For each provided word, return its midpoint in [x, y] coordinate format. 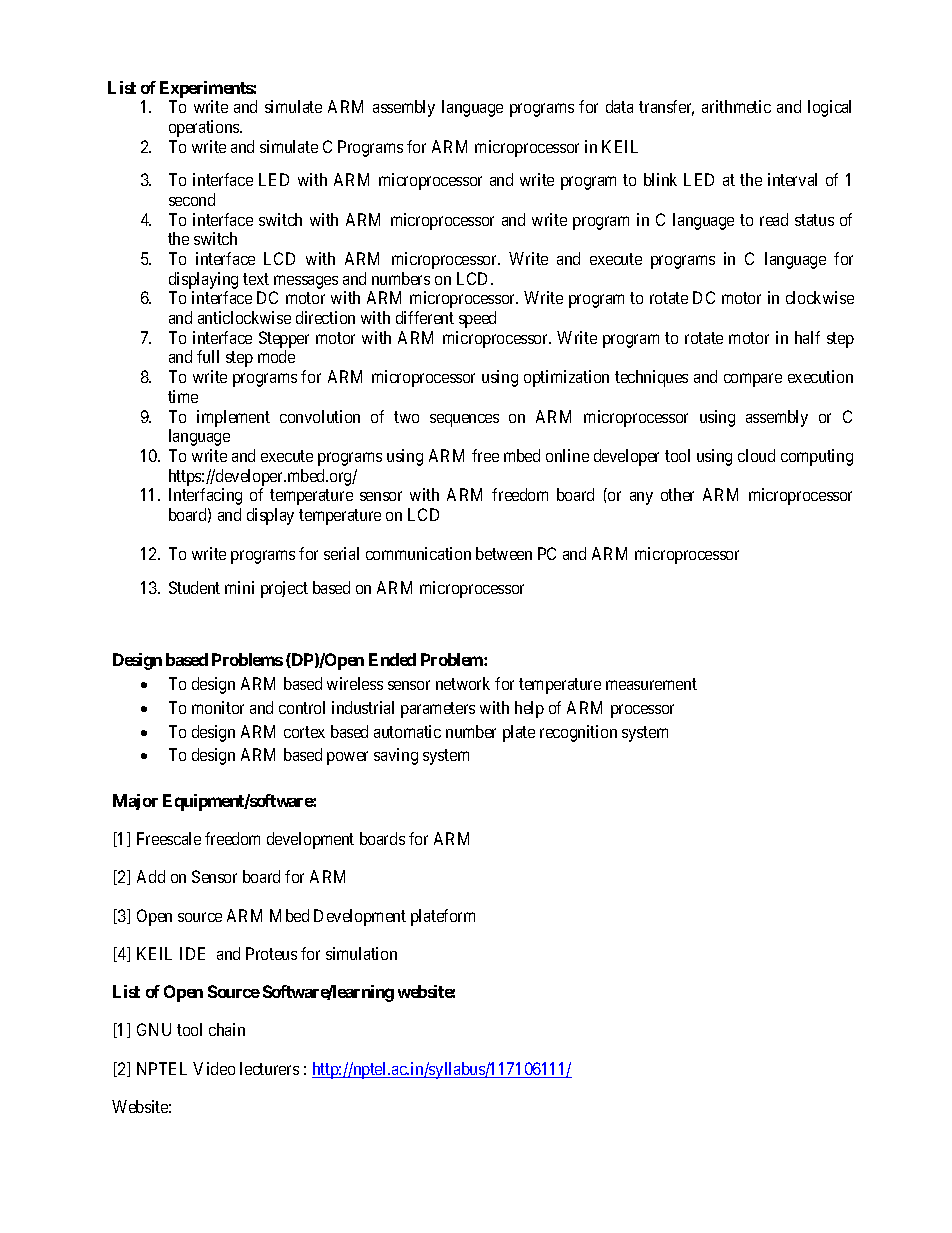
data [619, 106]
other [677, 494]
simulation [361, 953]
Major [135, 802]
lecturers [269, 1068]
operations [205, 128]
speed [477, 319]
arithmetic [736, 106]
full [208, 356]
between [504, 553]
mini [239, 587]
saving [396, 756]
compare [753, 380]
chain [227, 1029]
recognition [578, 733]
